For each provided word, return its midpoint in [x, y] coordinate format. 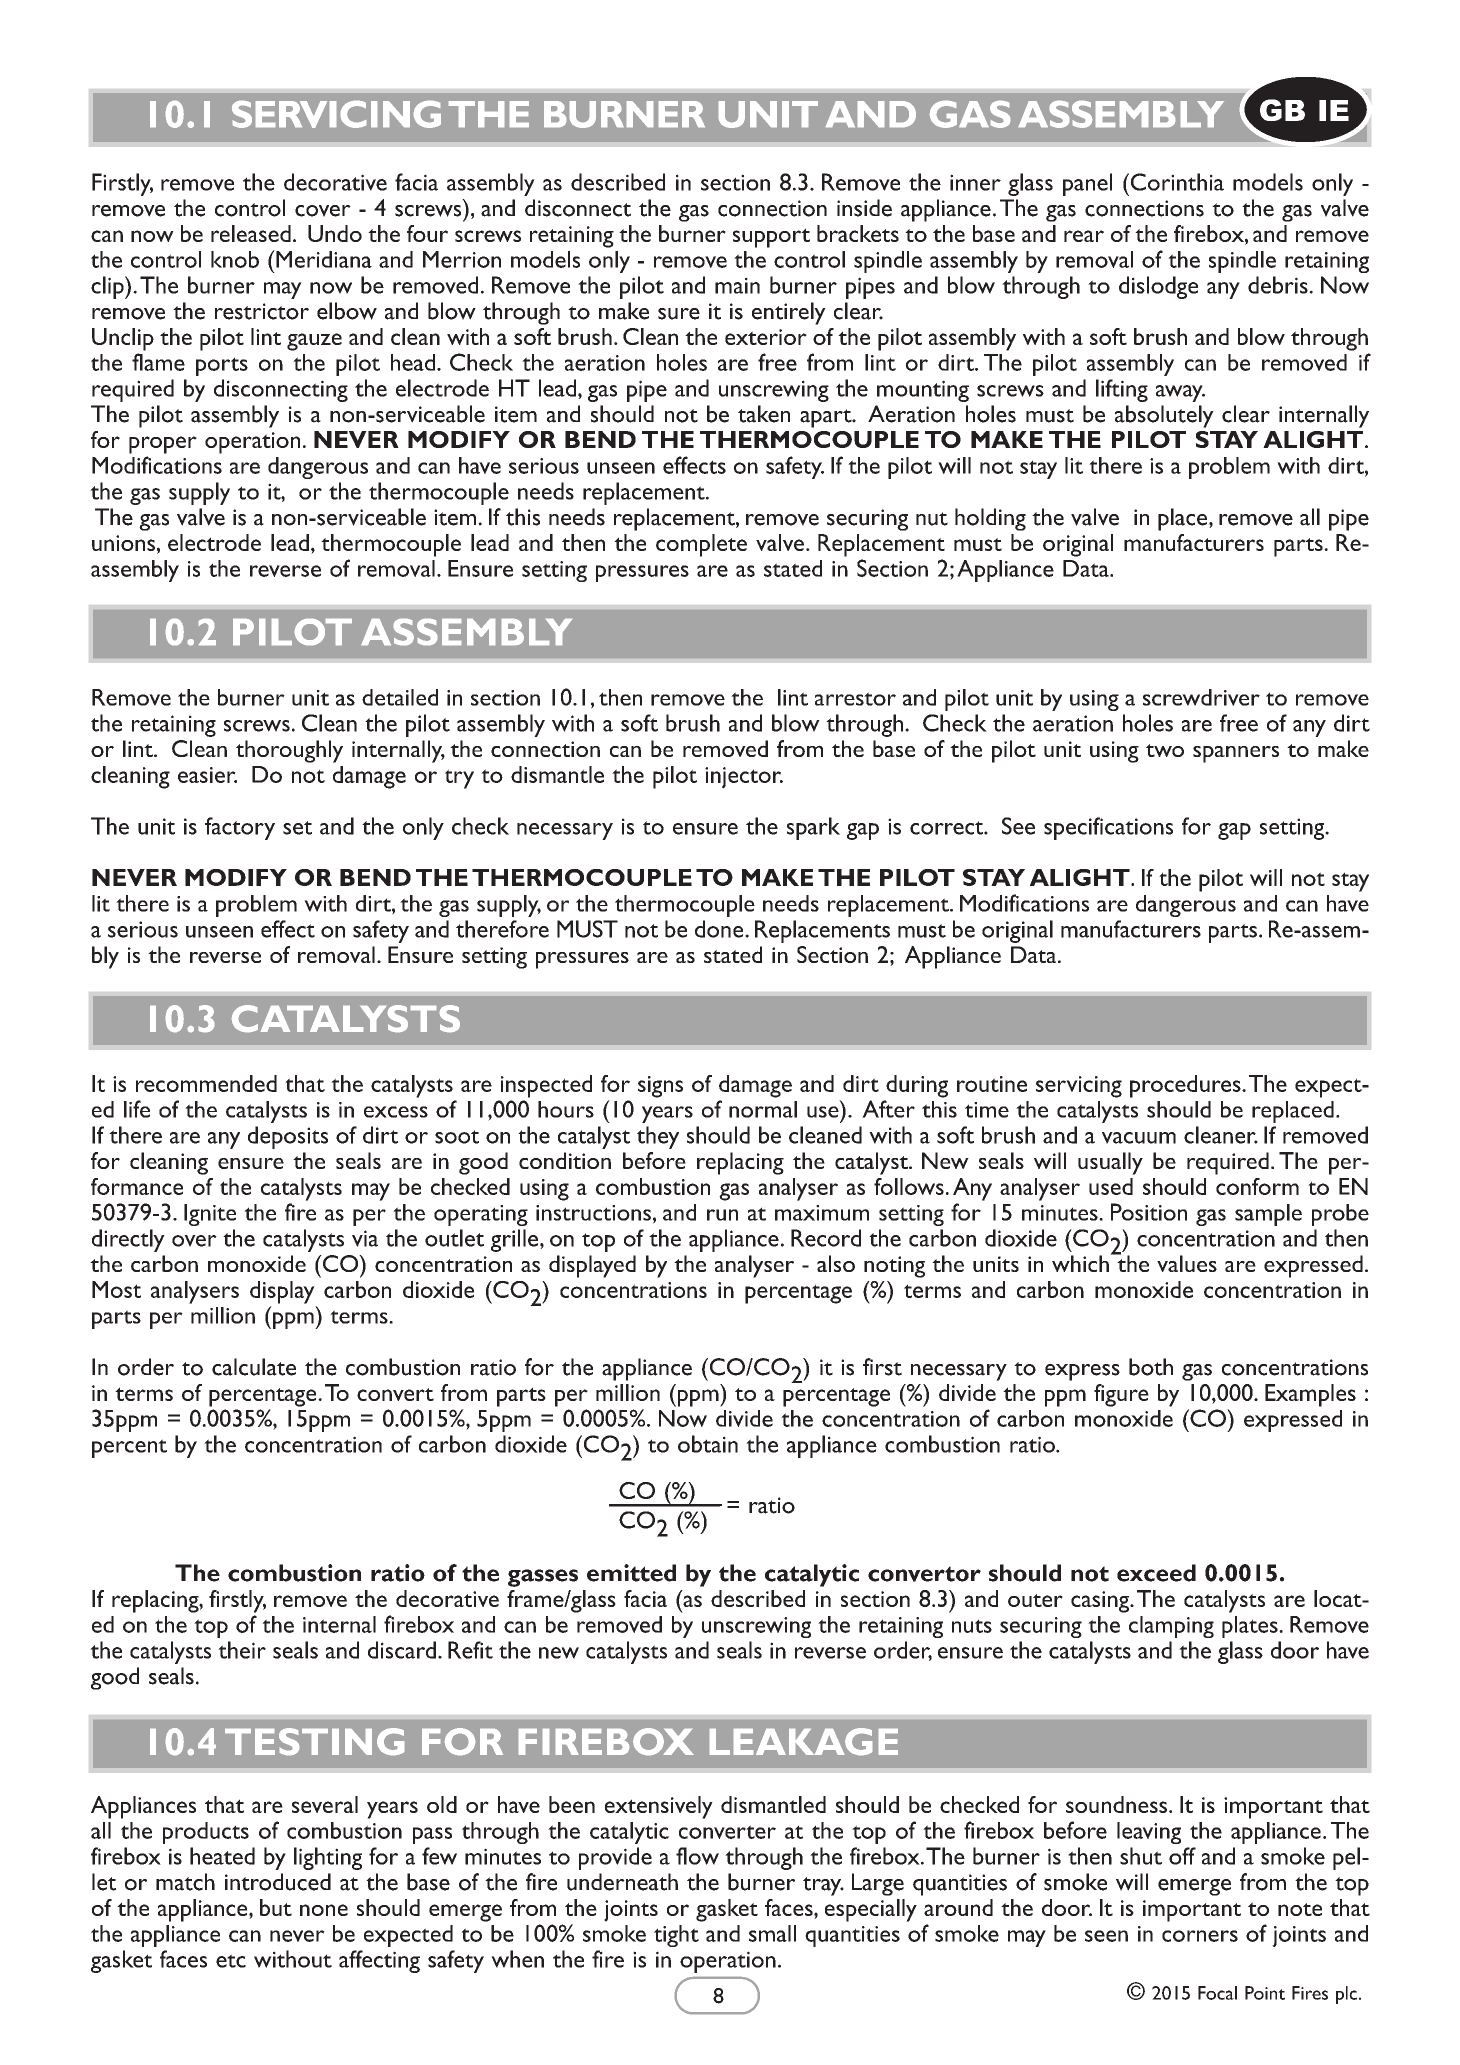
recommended [206, 1083]
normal [763, 1109]
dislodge [1158, 287]
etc [231, 1961]
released [251, 233]
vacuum [1139, 1138]
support [771, 238]
